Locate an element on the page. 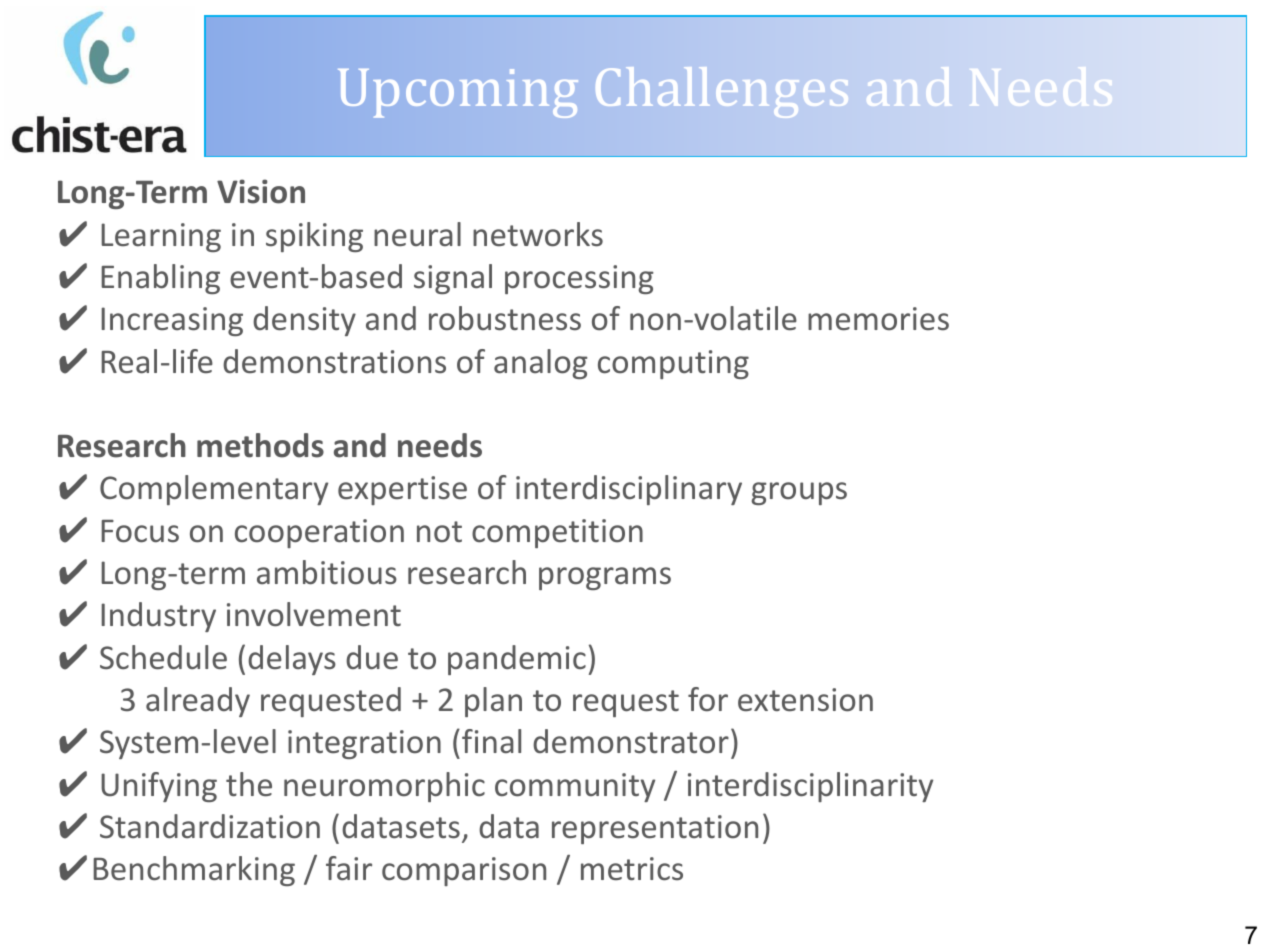  Standardization is located at coordinates (210, 826).
